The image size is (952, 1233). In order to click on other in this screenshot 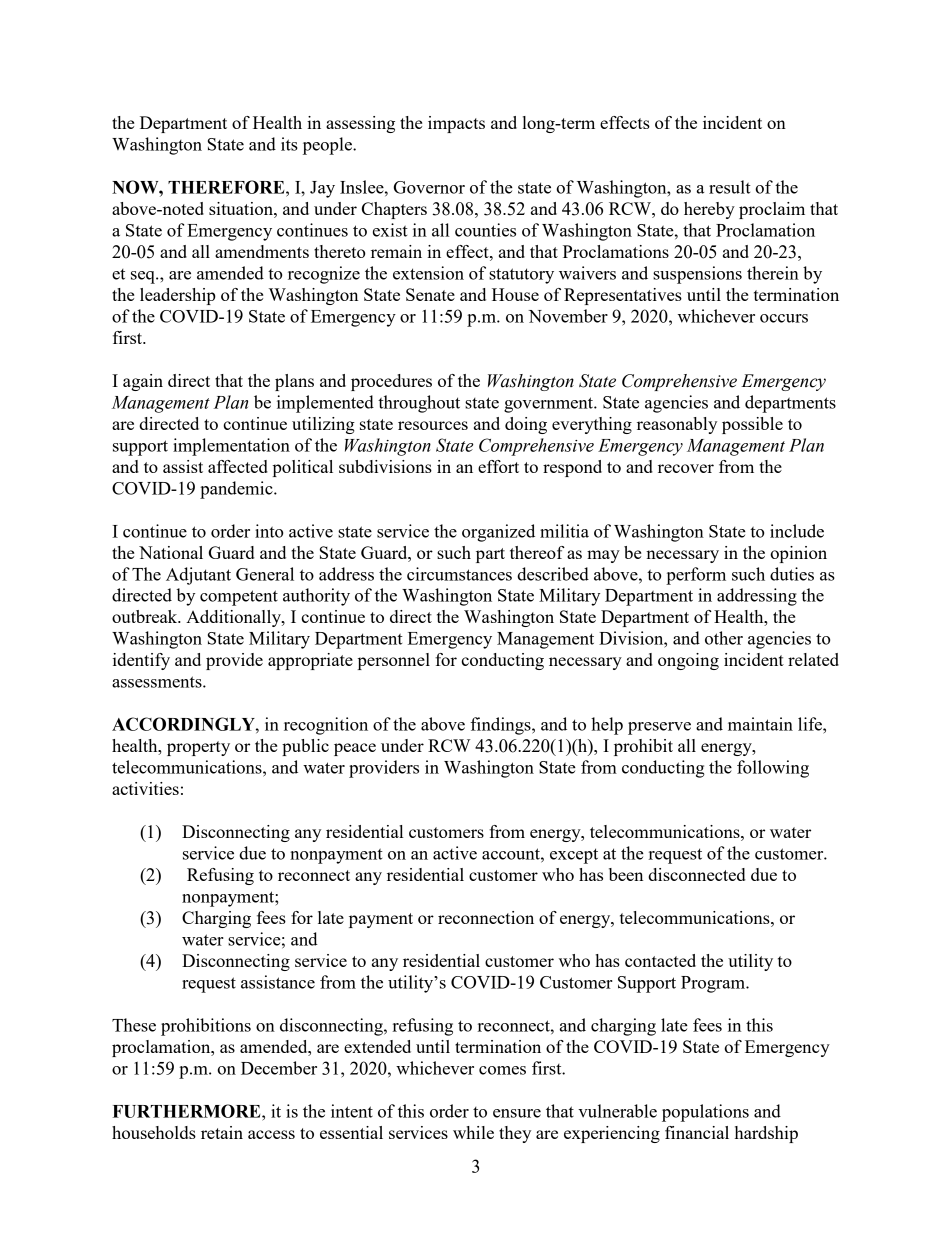, I will do `click(724, 638)`.
